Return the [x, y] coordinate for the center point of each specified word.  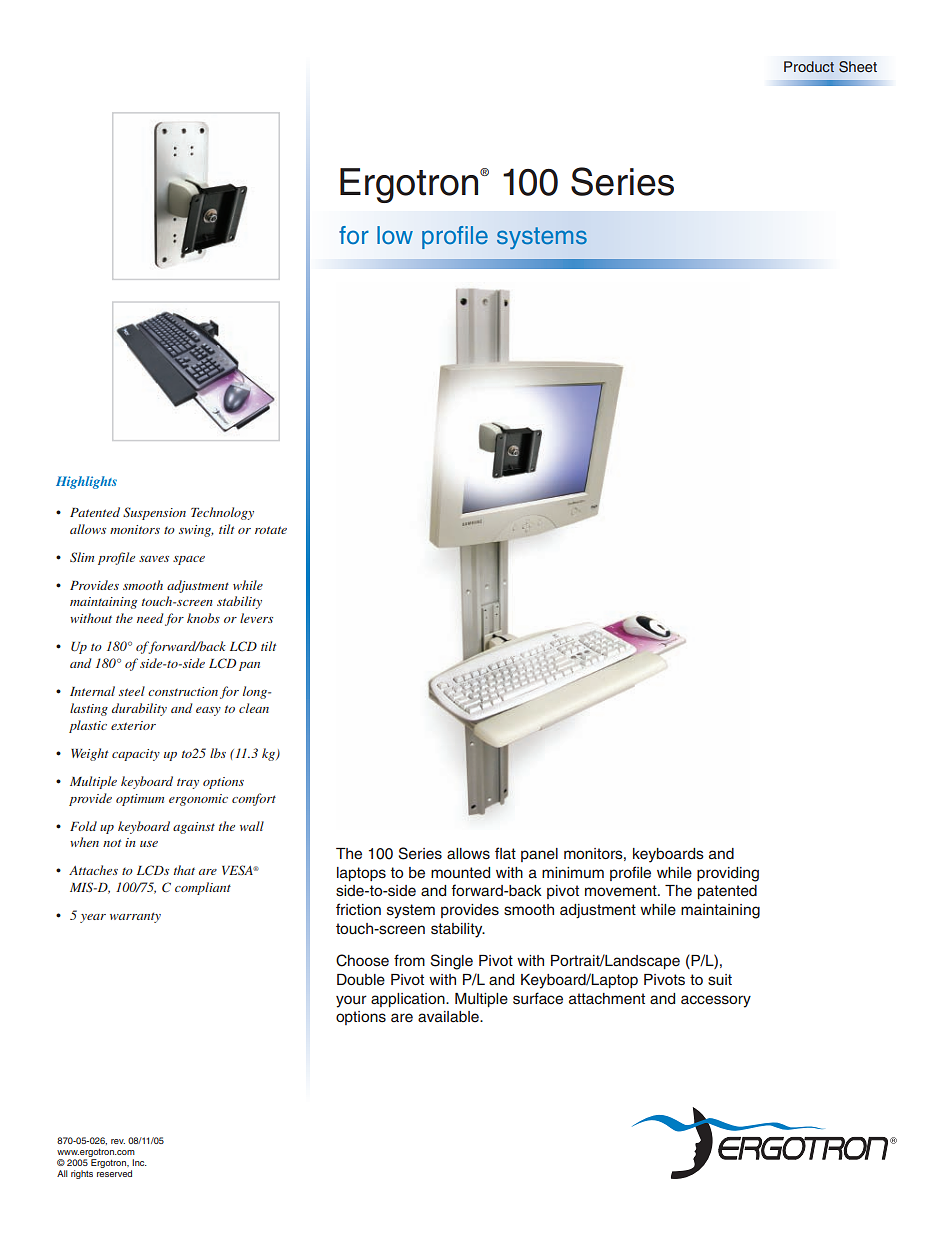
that [184, 870]
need [150, 618]
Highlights [86, 482]
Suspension [154, 513]
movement [622, 891]
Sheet [858, 67]
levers [256, 618]
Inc [139, 1162]
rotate [271, 530]
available [449, 1017]
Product [809, 66]
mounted [460, 873]
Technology [222, 513]
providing [728, 874]
